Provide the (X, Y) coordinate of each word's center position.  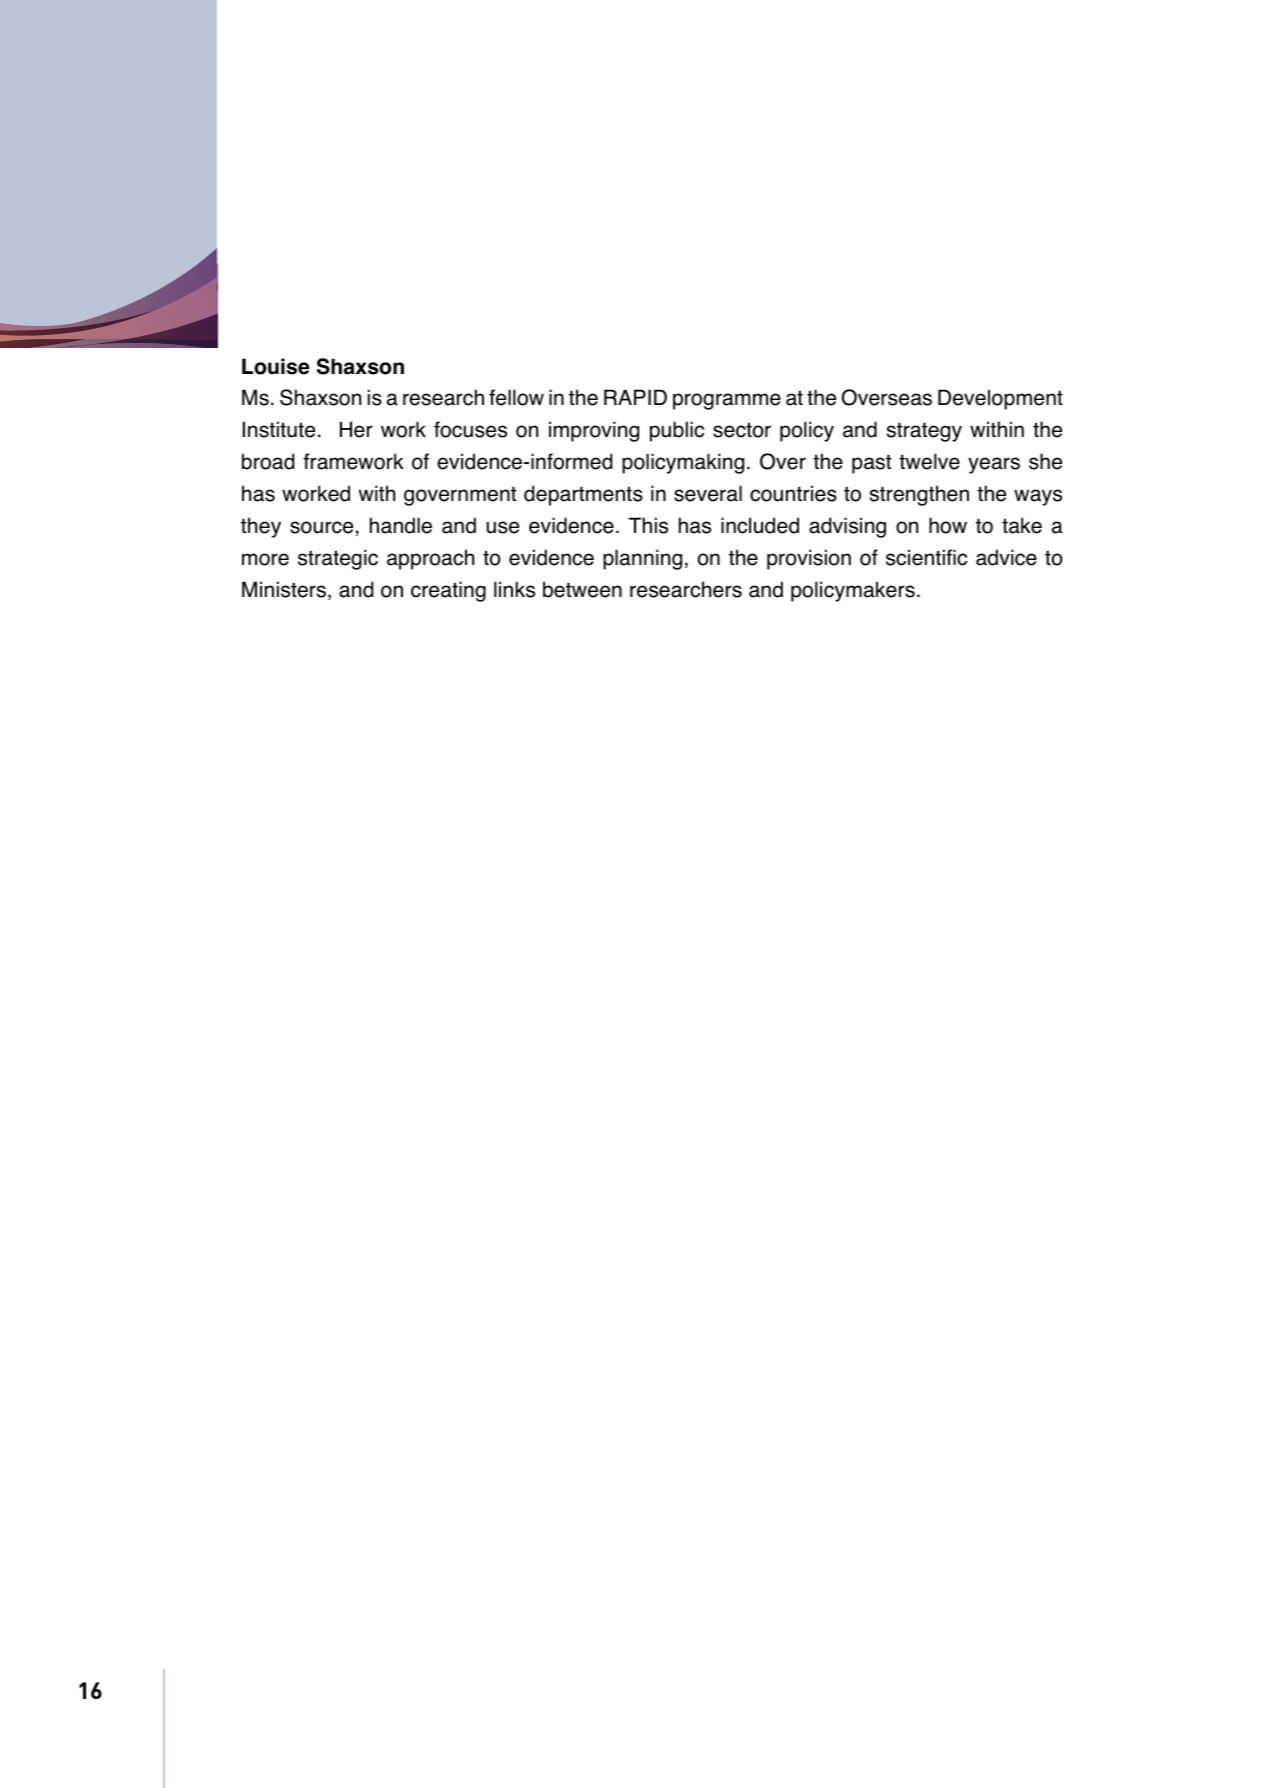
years (994, 465)
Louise (276, 366)
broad (268, 461)
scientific (926, 557)
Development (1000, 399)
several (708, 493)
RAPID (635, 397)
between (582, 589)
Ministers (285, 590)
